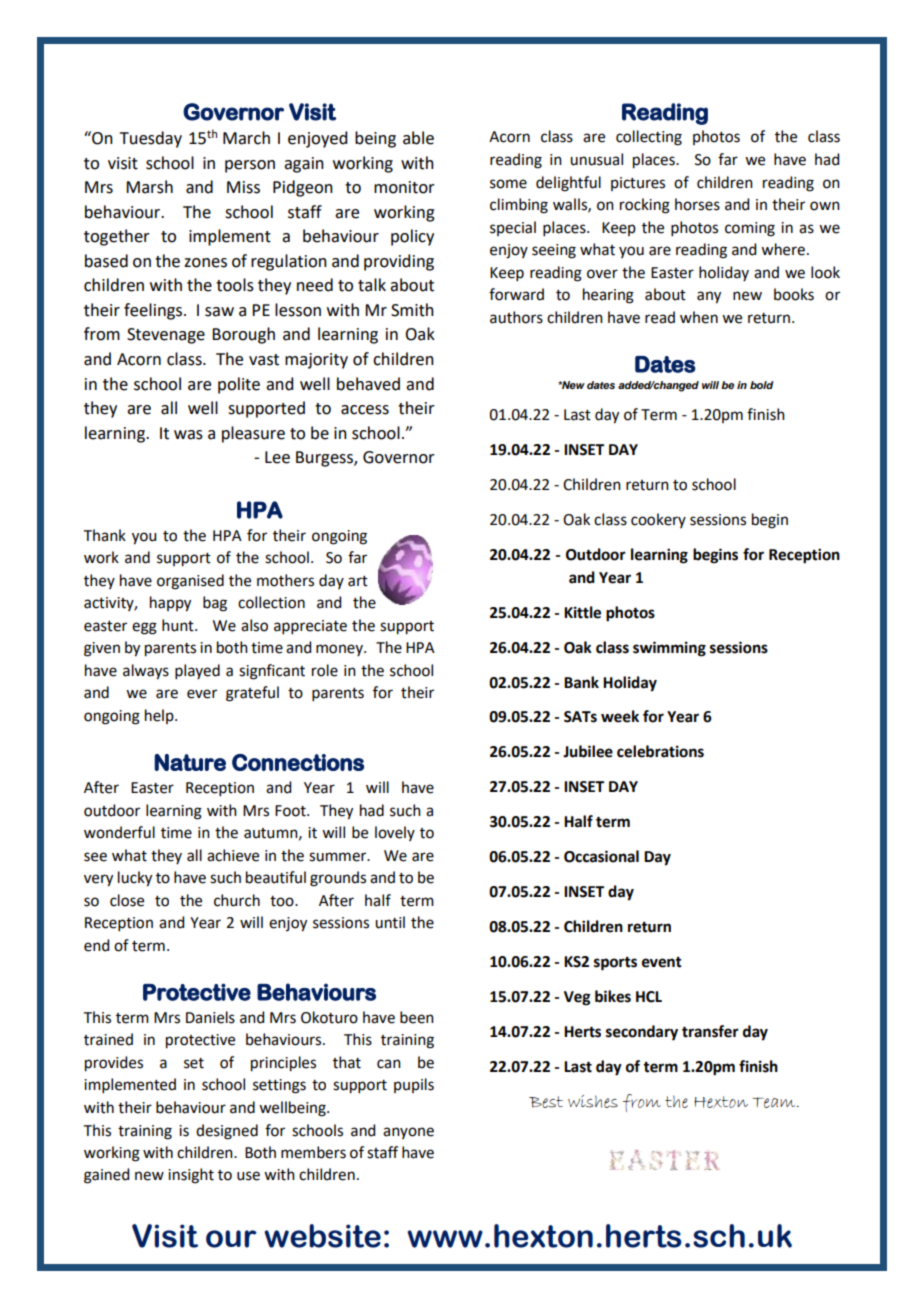 The width and height of the page is (924, 1308). What do you see at coordinates (191, 1176) in the page?
I see `insight` at bounding box center [191, 1176].
